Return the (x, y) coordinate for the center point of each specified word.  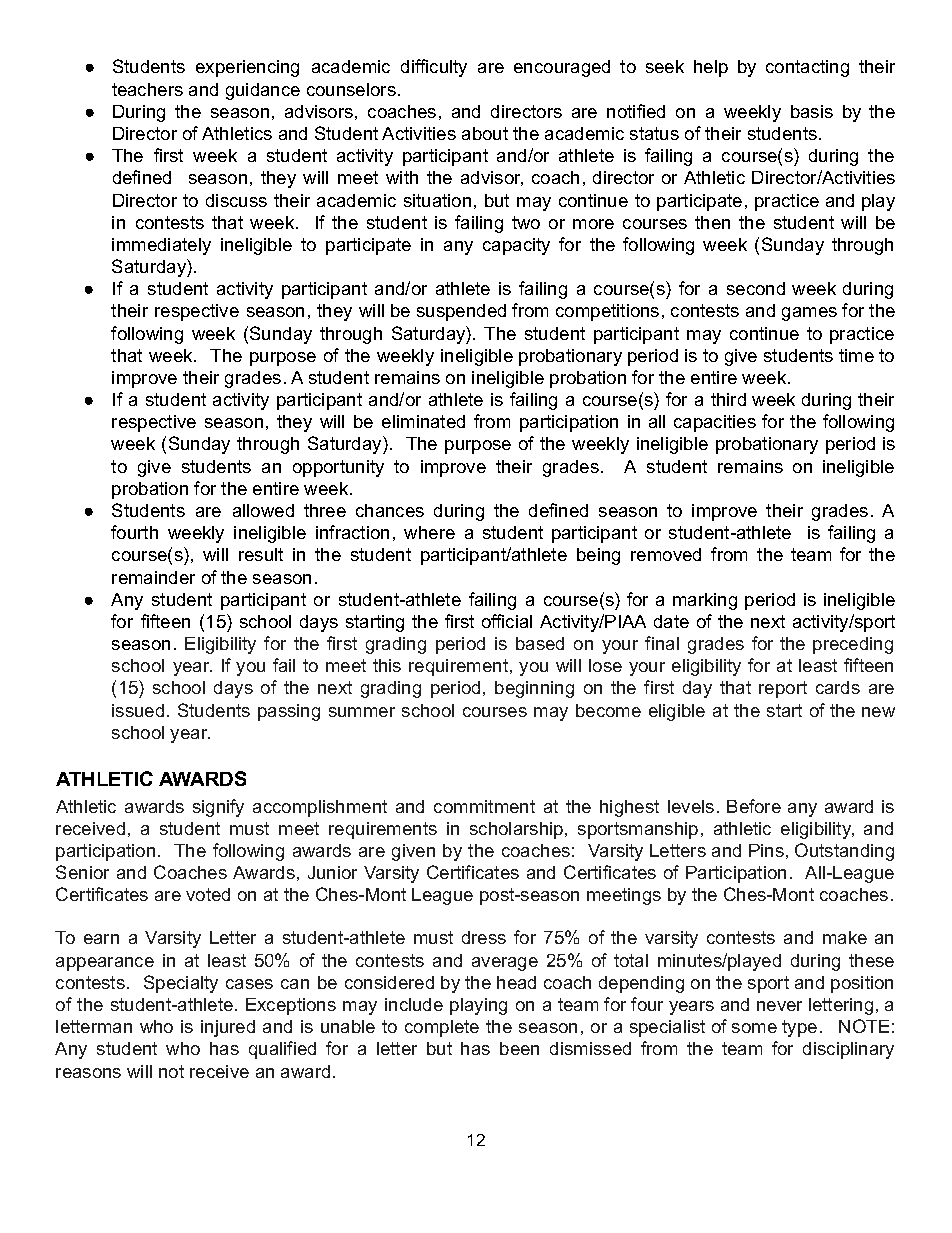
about (485, 133)
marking (705, 601)
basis (812, 111)
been (519, 1048)
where (429, 532)
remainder (153, 577)
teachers (147, 89)
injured (228, 1028)
